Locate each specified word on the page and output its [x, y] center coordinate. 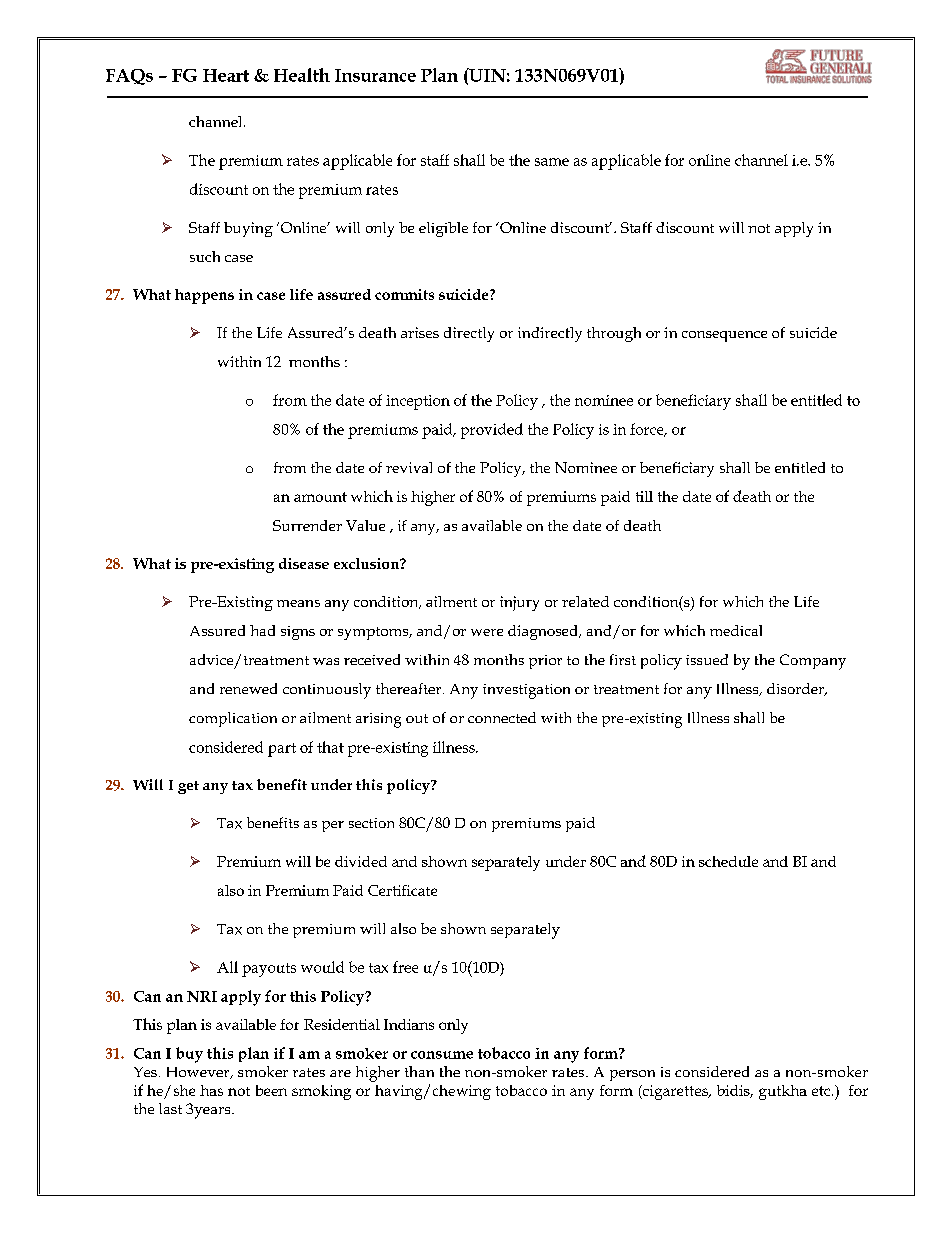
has [211, 1090]
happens [204, 296]
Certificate [402, 890]
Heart [226, 75]
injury [519, 603]
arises [420, 332]
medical [736, 630]
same [552, 162]
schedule [728, 861]
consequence [724, 336]
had [262, 630]
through [614, 334]
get [188, 787]
